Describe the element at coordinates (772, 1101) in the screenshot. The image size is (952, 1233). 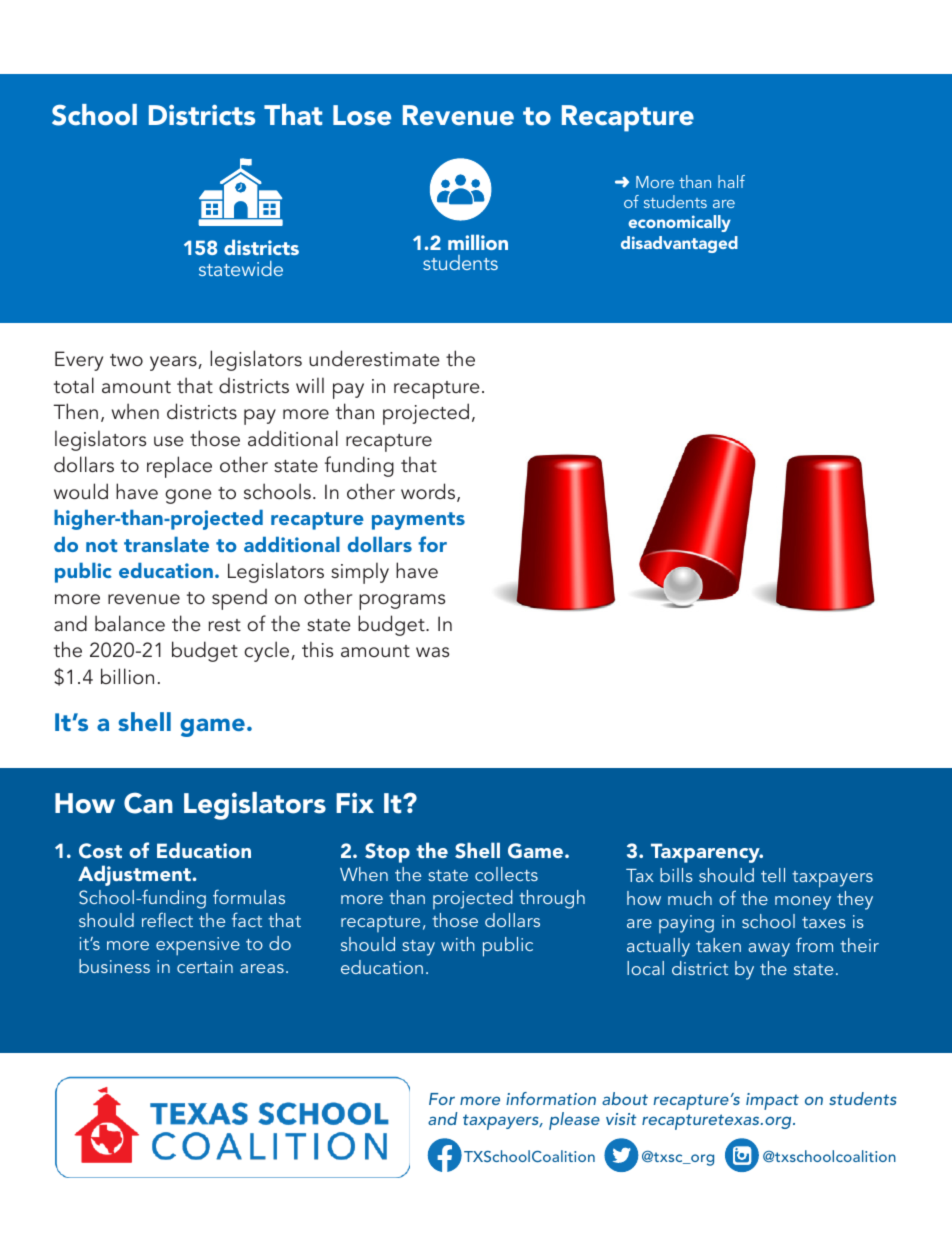
I see `impact` at that location.
